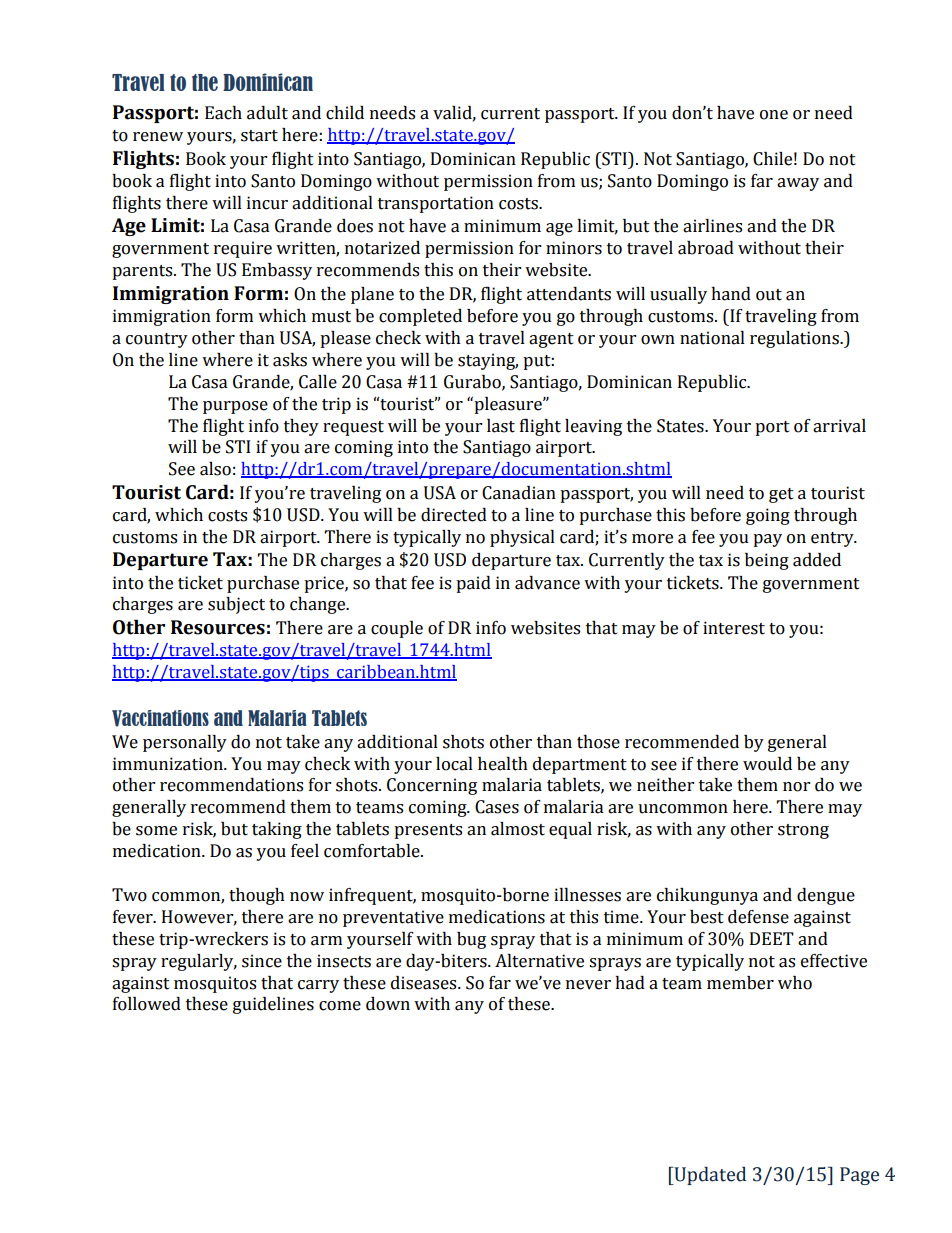 Image resolution: width=952 pixels, height=1233 pixels. Describe the element at coordinates (345, 113) in the image. I see `child` at that location.
